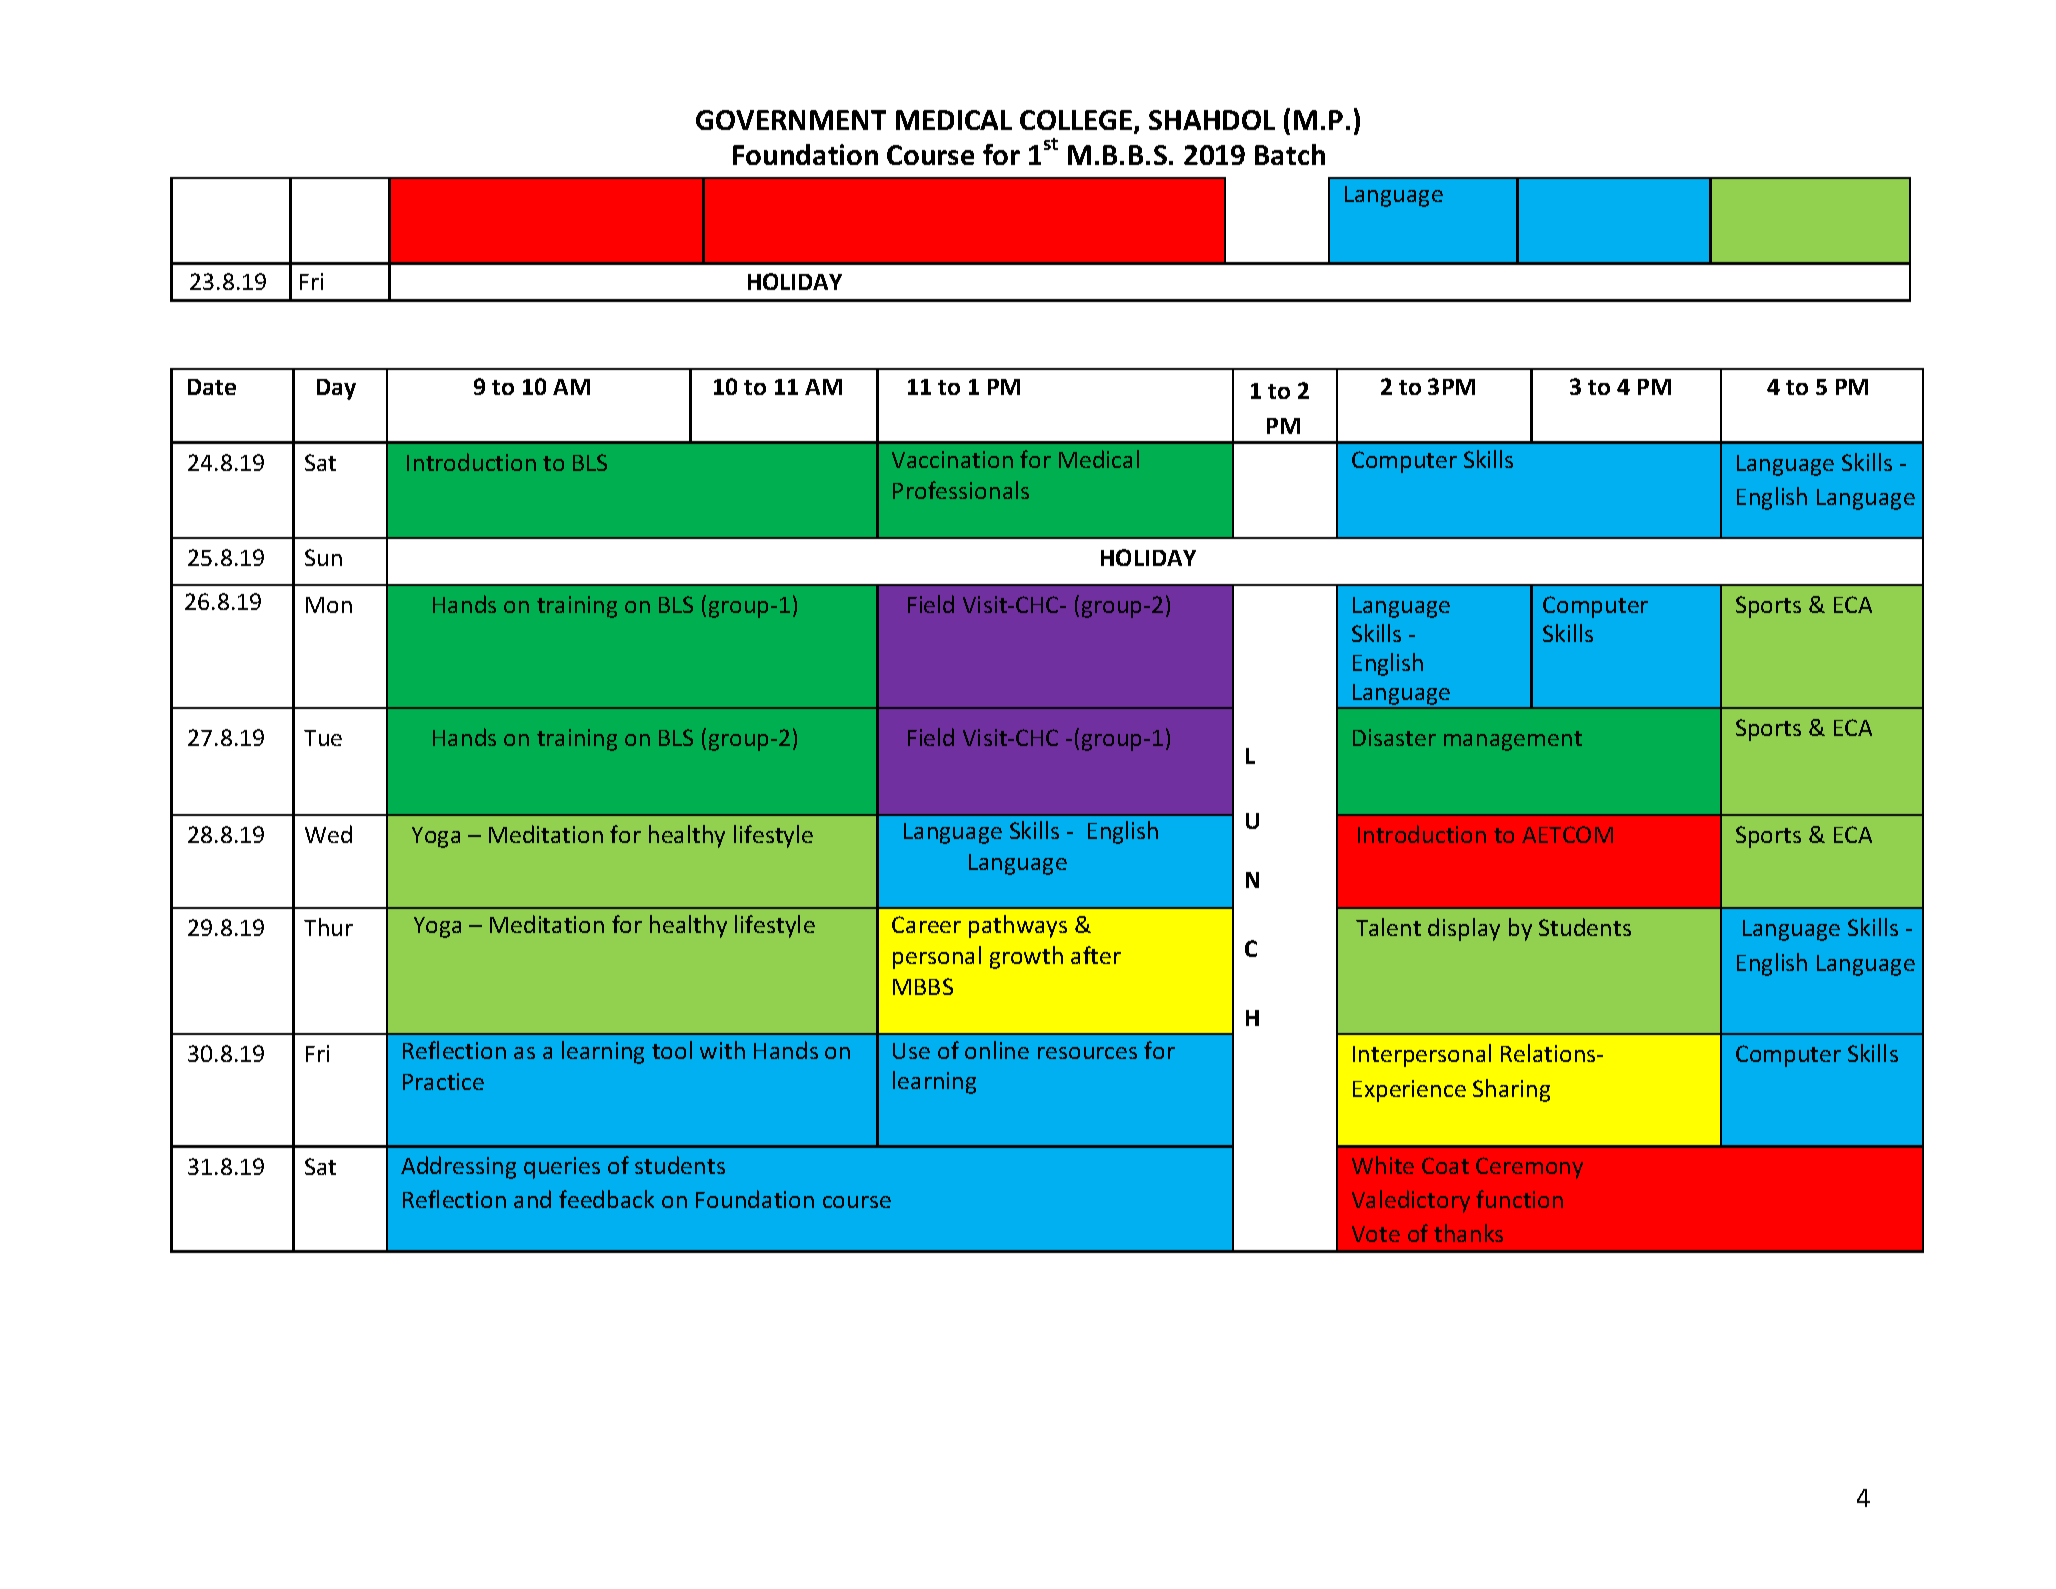  I want to click on Batch, so click(1290, 154).
